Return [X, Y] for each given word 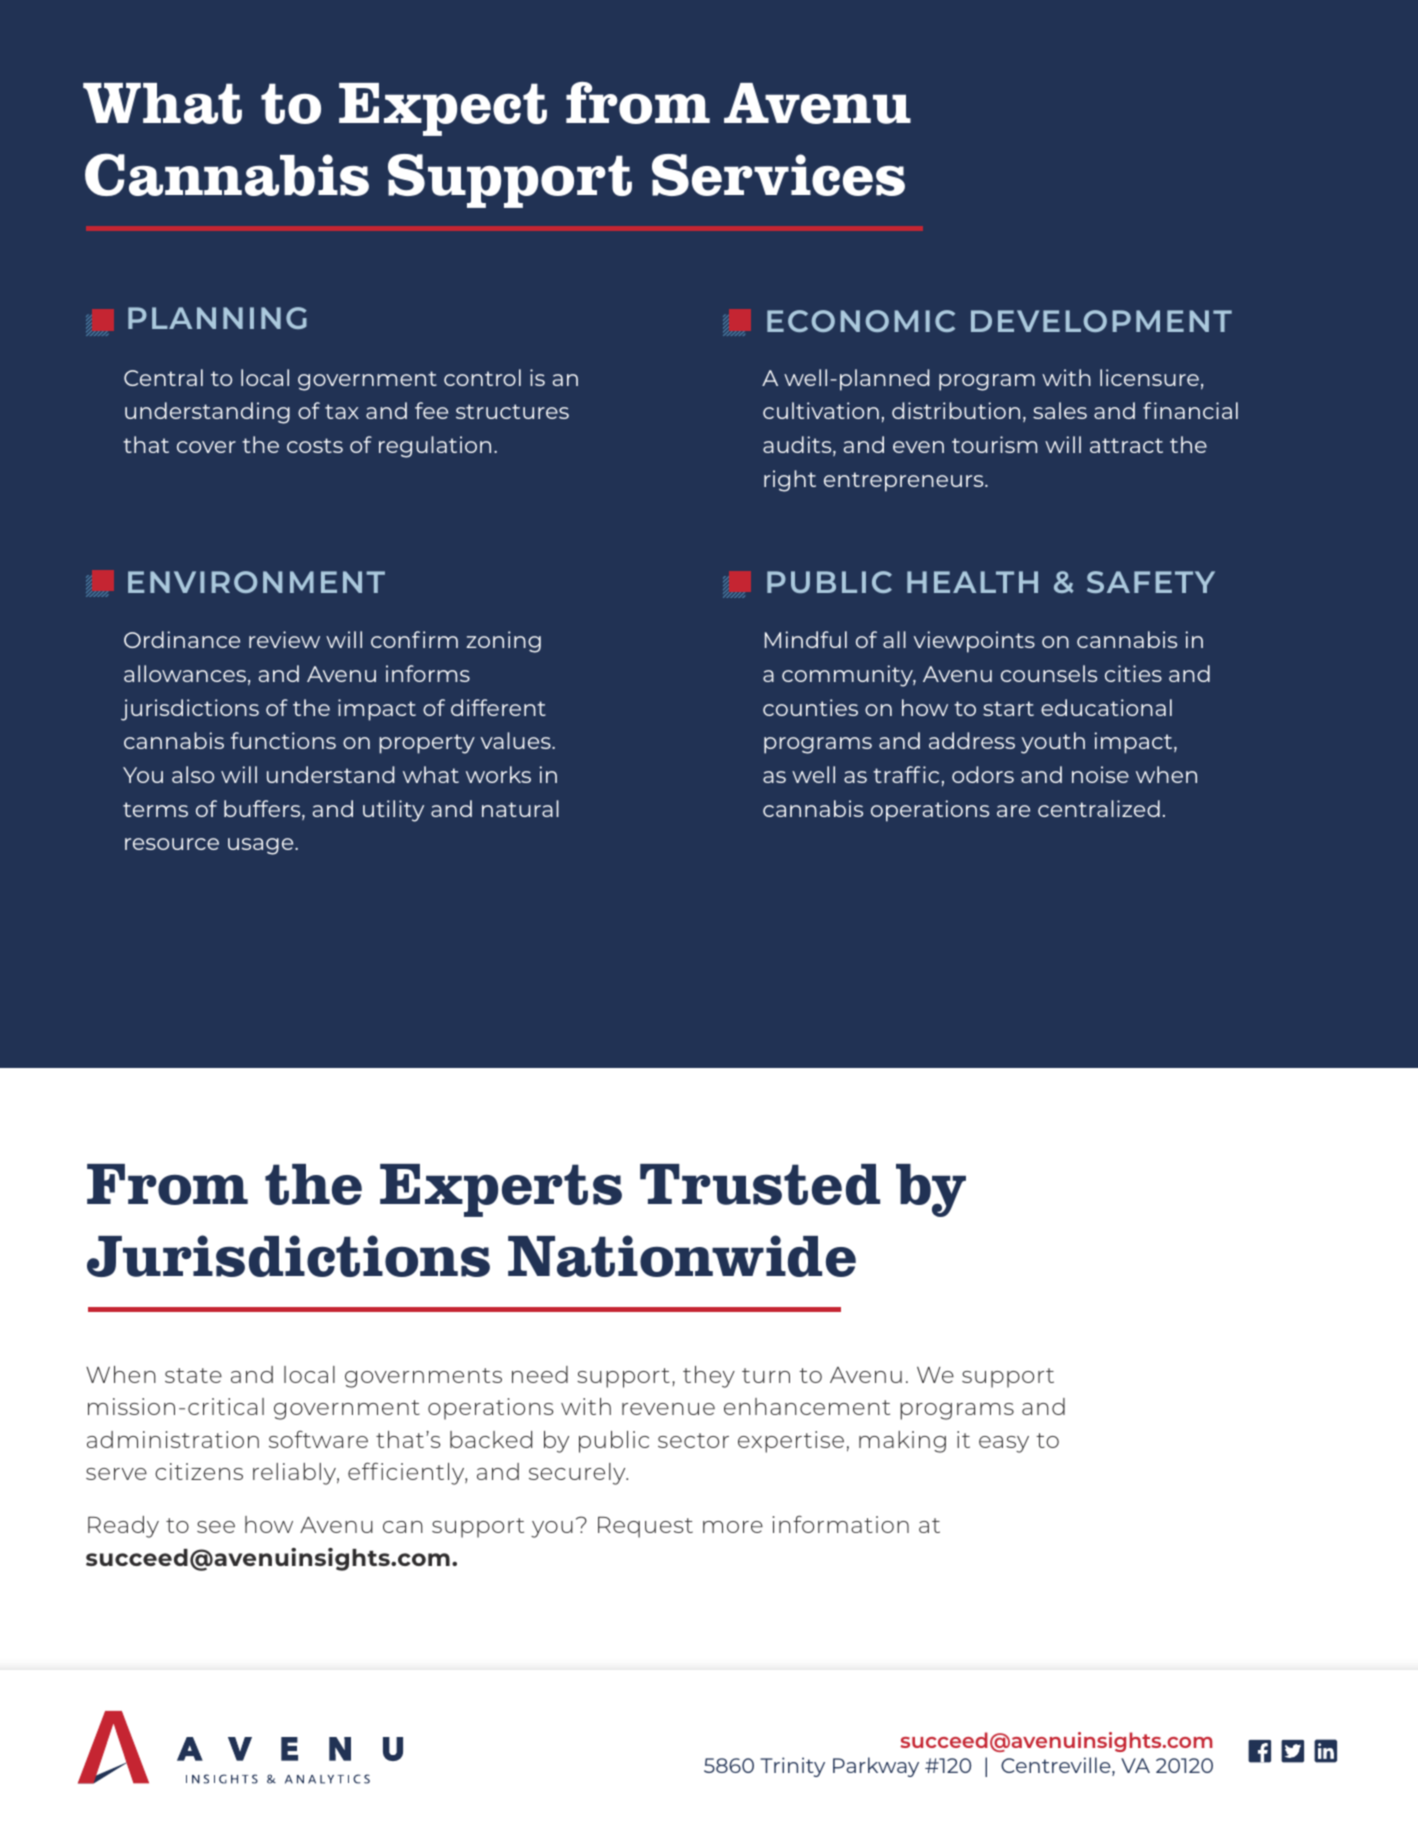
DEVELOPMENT [1101, 321]
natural [520, 808]
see [216, 1527]
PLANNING [217, 318]
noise [1100, 774]
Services [778, 175]
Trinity [792, 1767]
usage [262, 846]
